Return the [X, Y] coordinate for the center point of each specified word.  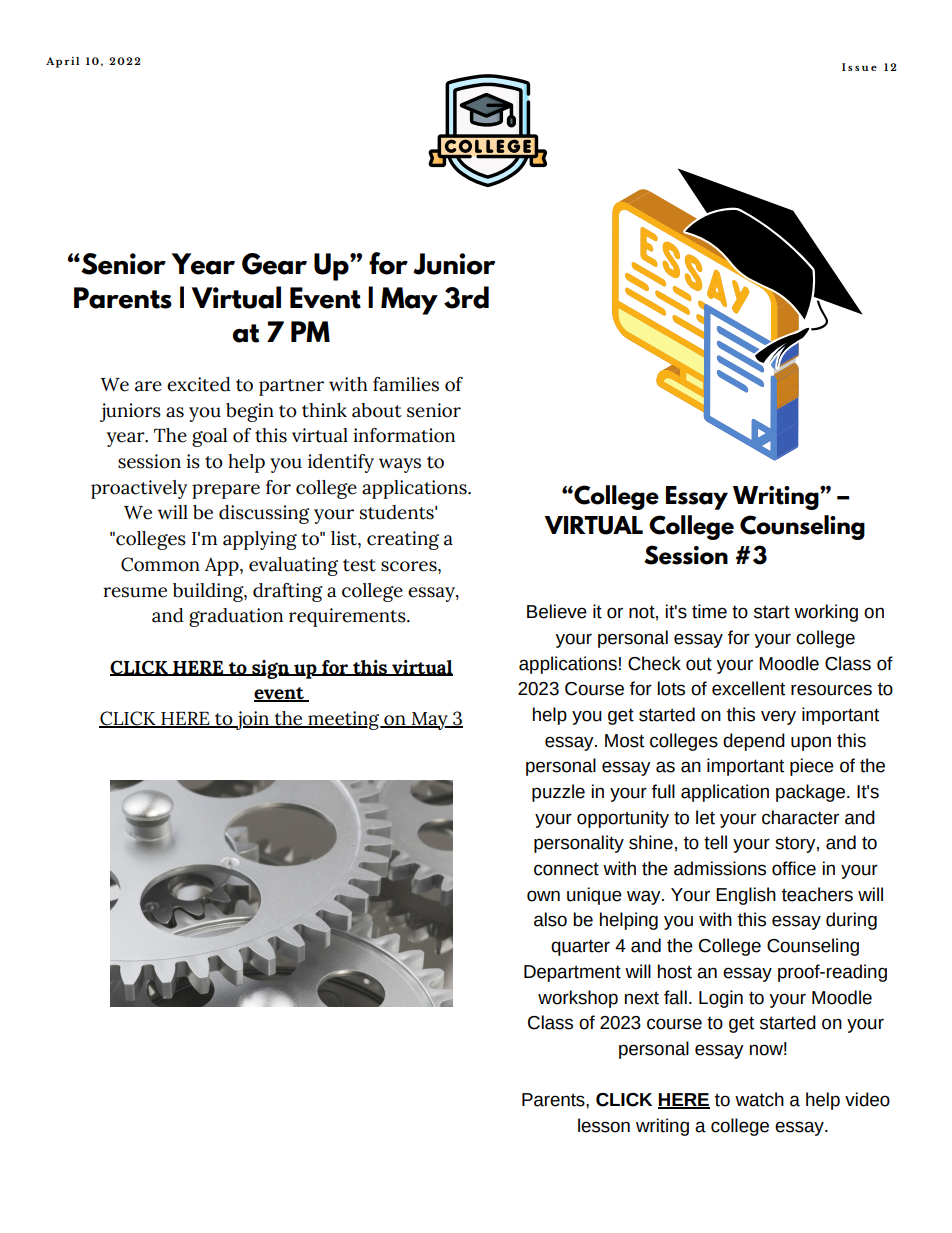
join [252, 720]
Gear [274, 264]
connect [566, 869]
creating [403, 540]
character [800, 817]
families [406, 384]
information [404, 435]
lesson [604, 1125]
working [826, 613]
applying [260, 540]
